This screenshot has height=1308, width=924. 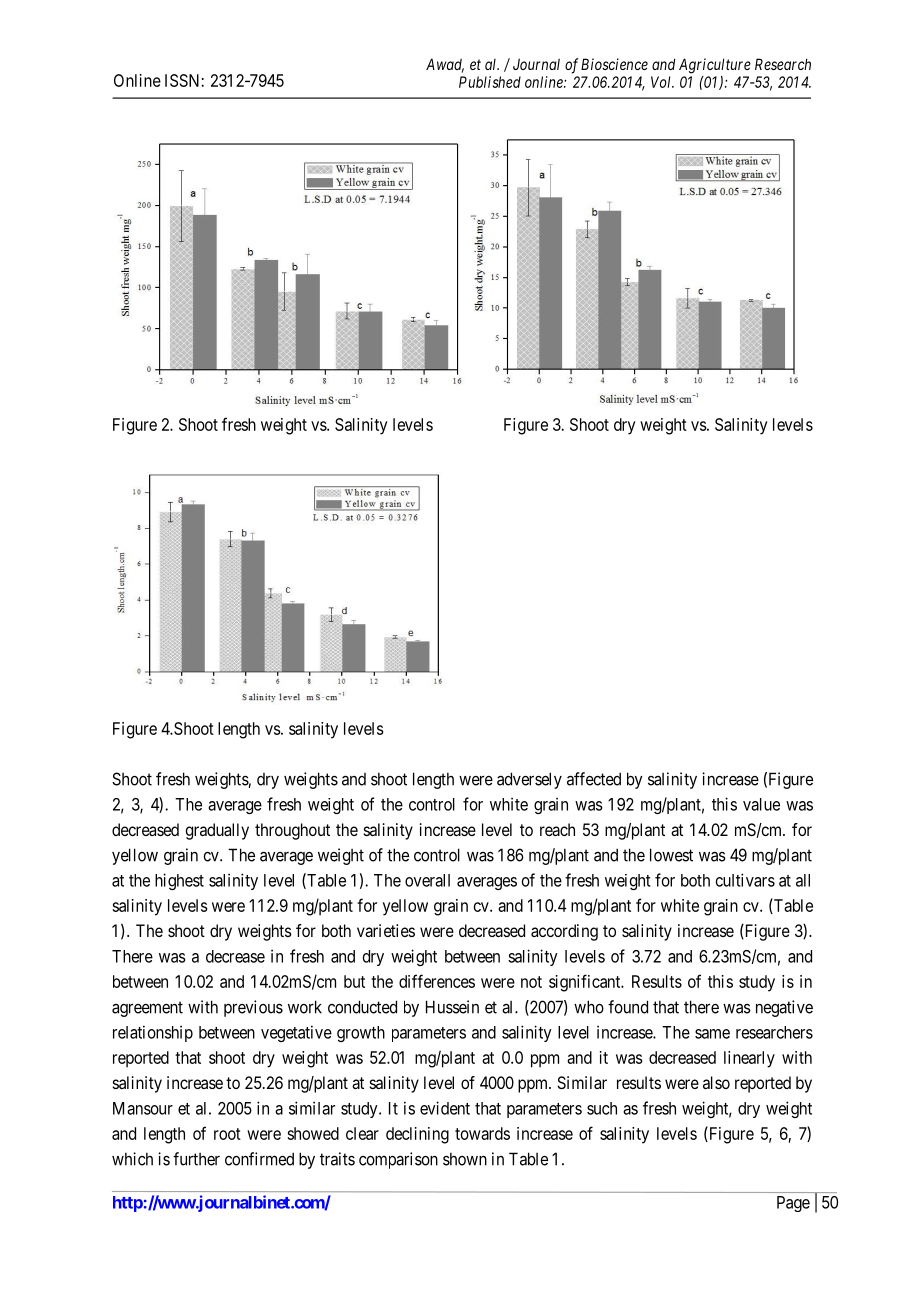 I want to click on Vol, so click(x=662, y=82).
